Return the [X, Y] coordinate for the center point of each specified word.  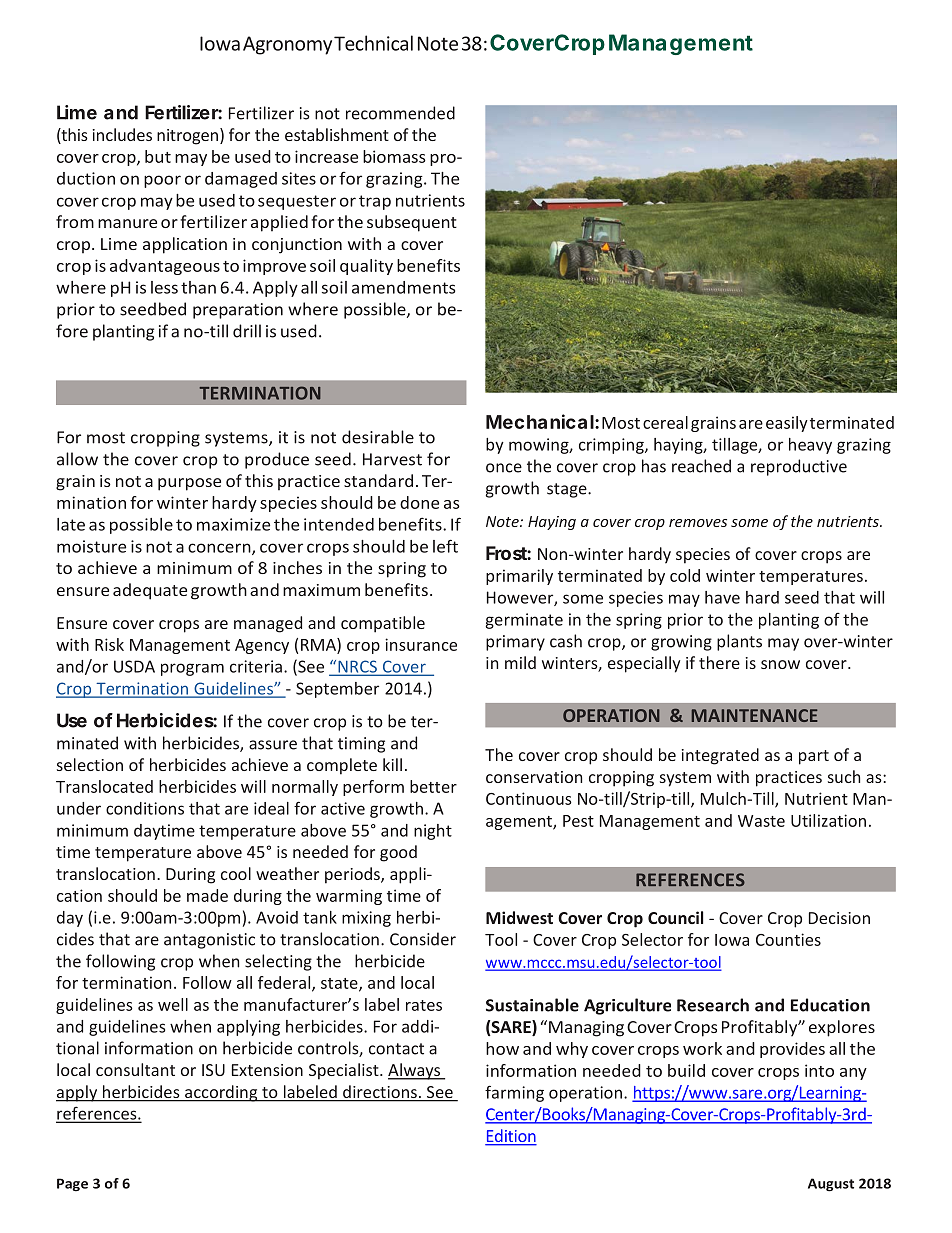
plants [739, 642]
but [158, 156]
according [221, 1093]
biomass [394, 156]
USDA [134, 666]
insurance [421, 644]
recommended [400, 113]
